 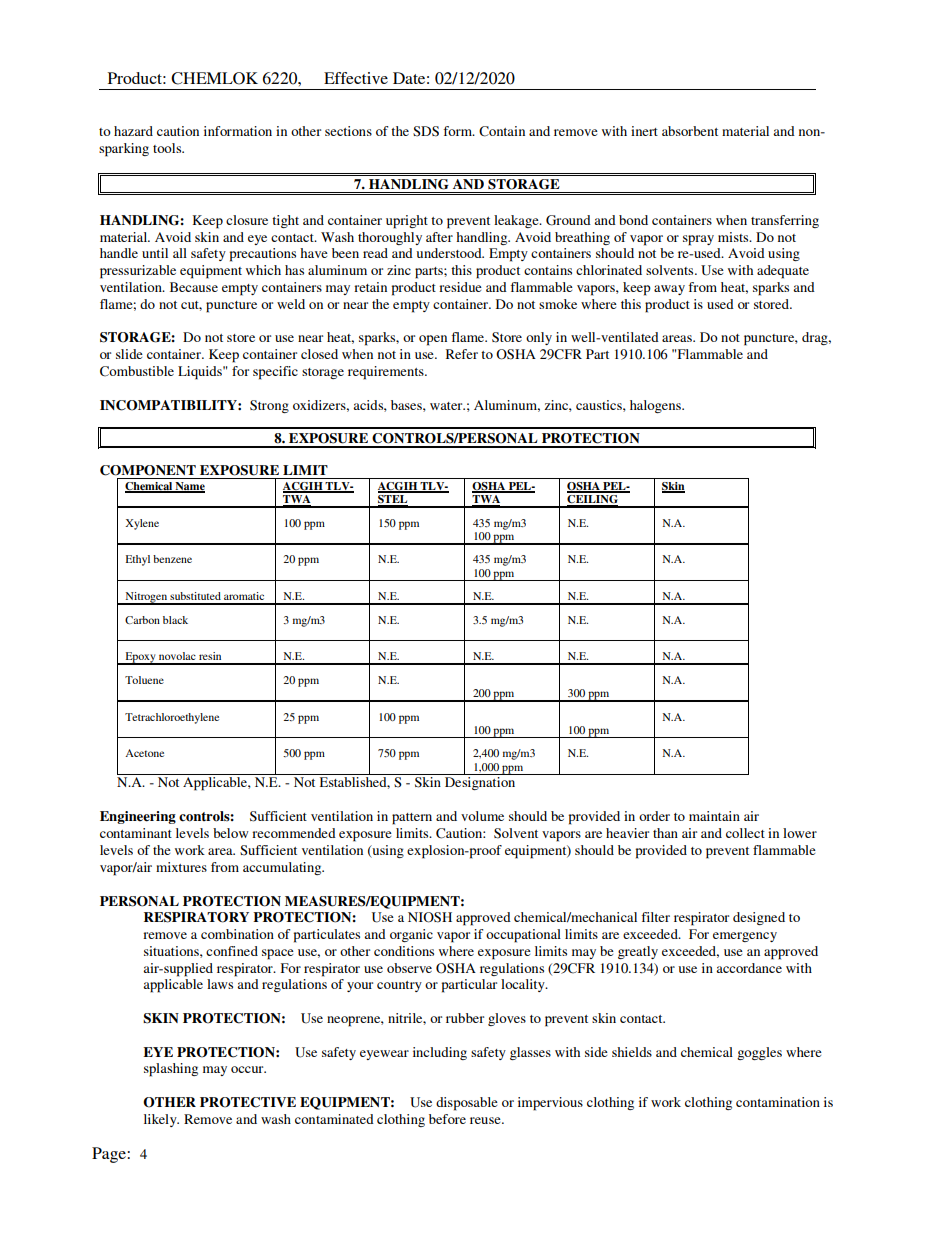 I want to click on Acetone, so click(x=144, y=753).
